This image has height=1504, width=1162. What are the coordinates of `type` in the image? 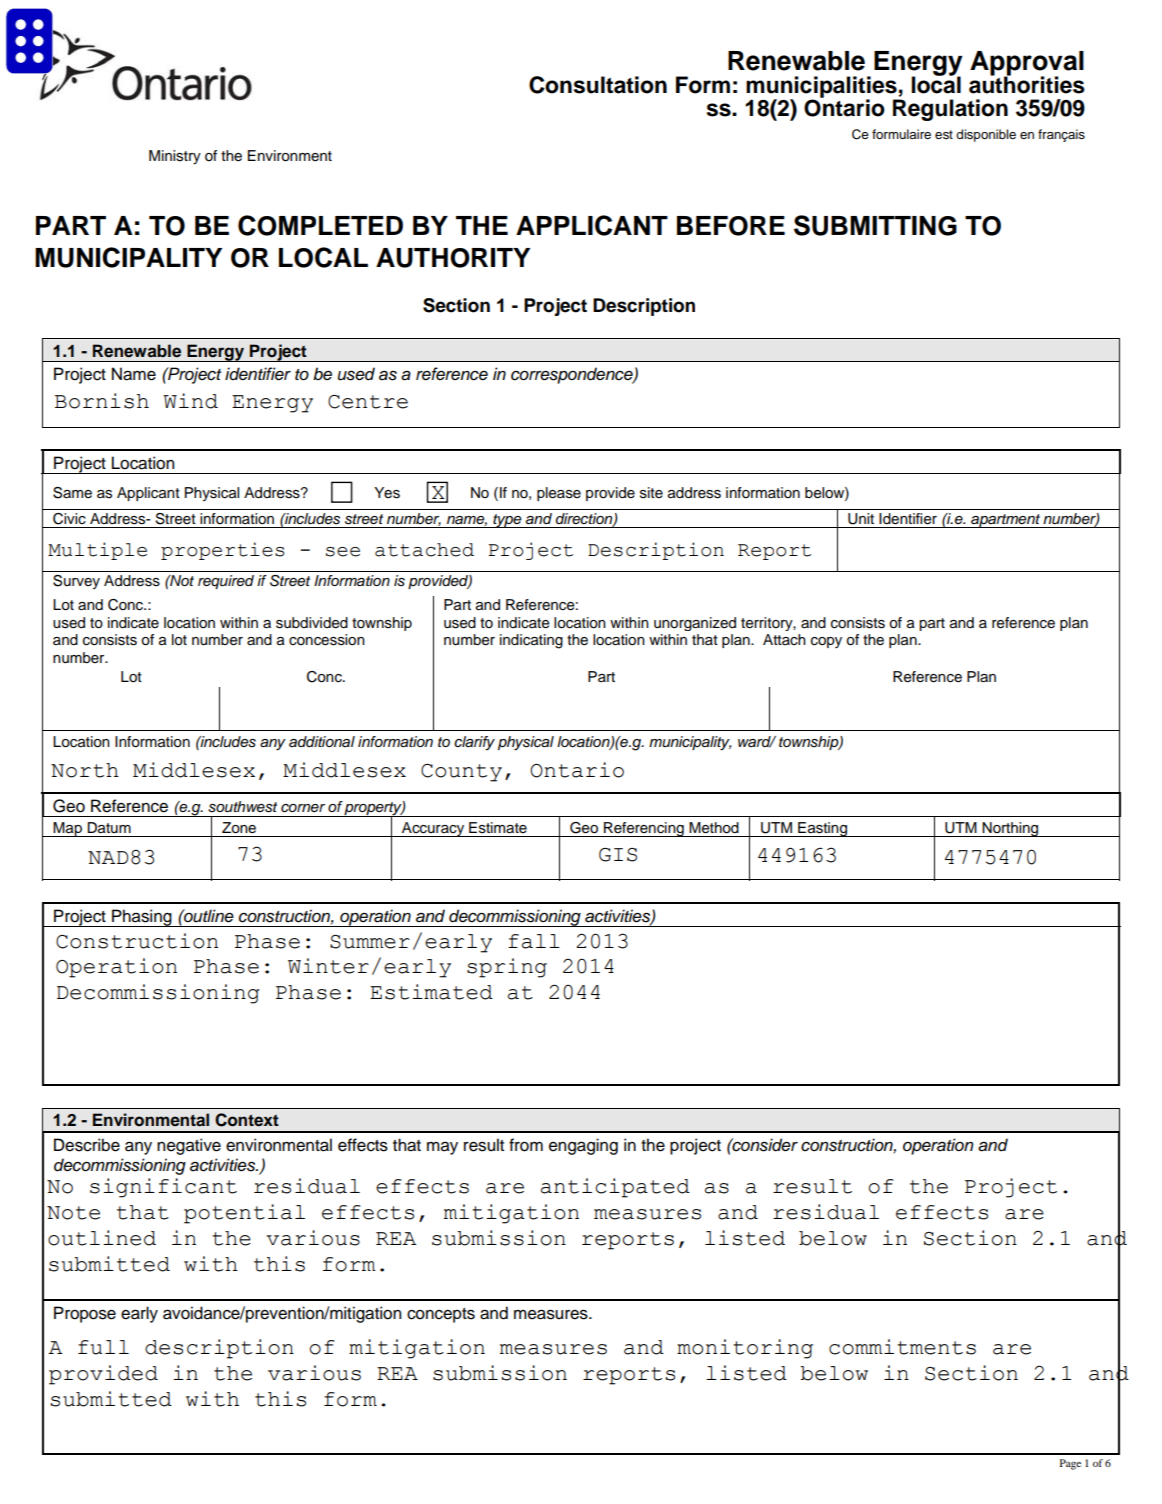 It's located at (507, 521).
